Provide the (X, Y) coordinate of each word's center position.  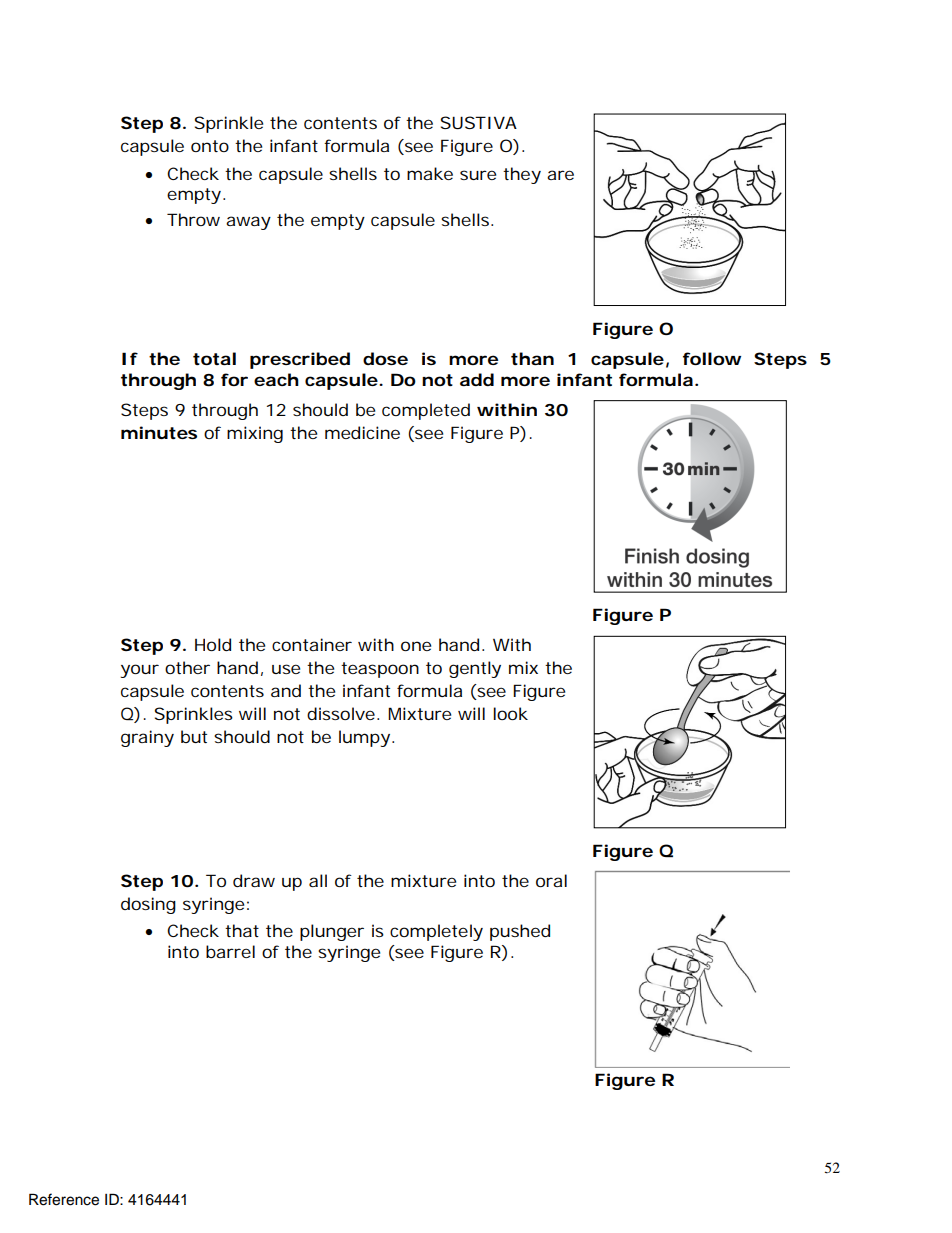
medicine (362, 432)
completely (436, 932)
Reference (64, 1199)
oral (551, 880)
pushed (520, 932)
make (430, 173)
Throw (193, 219)
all (318, 880)
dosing (148, 905)
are (560, 175)
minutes (159, 432)
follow (712, 358)
